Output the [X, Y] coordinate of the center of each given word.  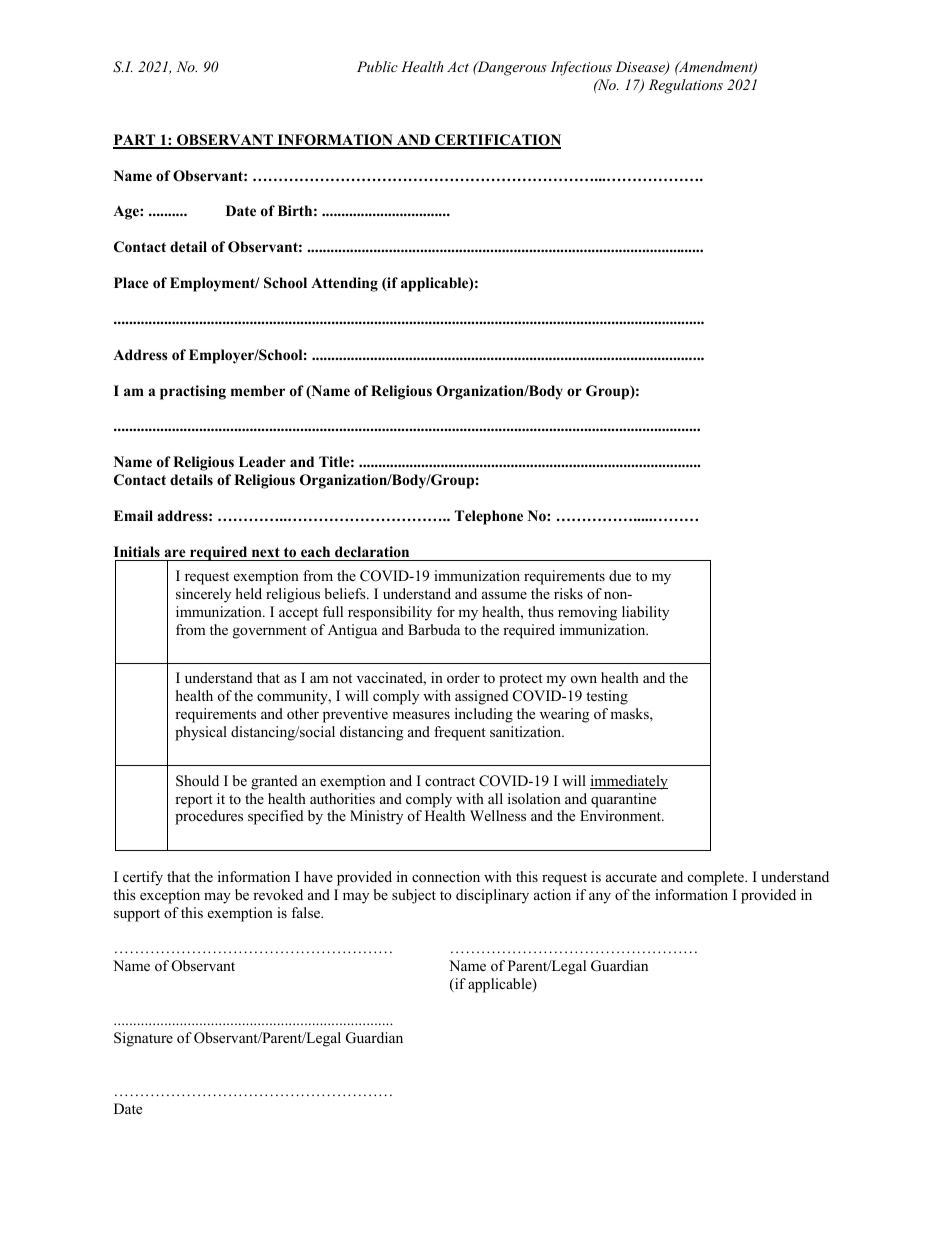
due [620, 575]
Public [377, 66]
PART [135, 141]
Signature [143, 1039]
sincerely [203, 595]
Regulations [686, 86]
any [600, 898]
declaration [372, 551]
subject [414, 896]
